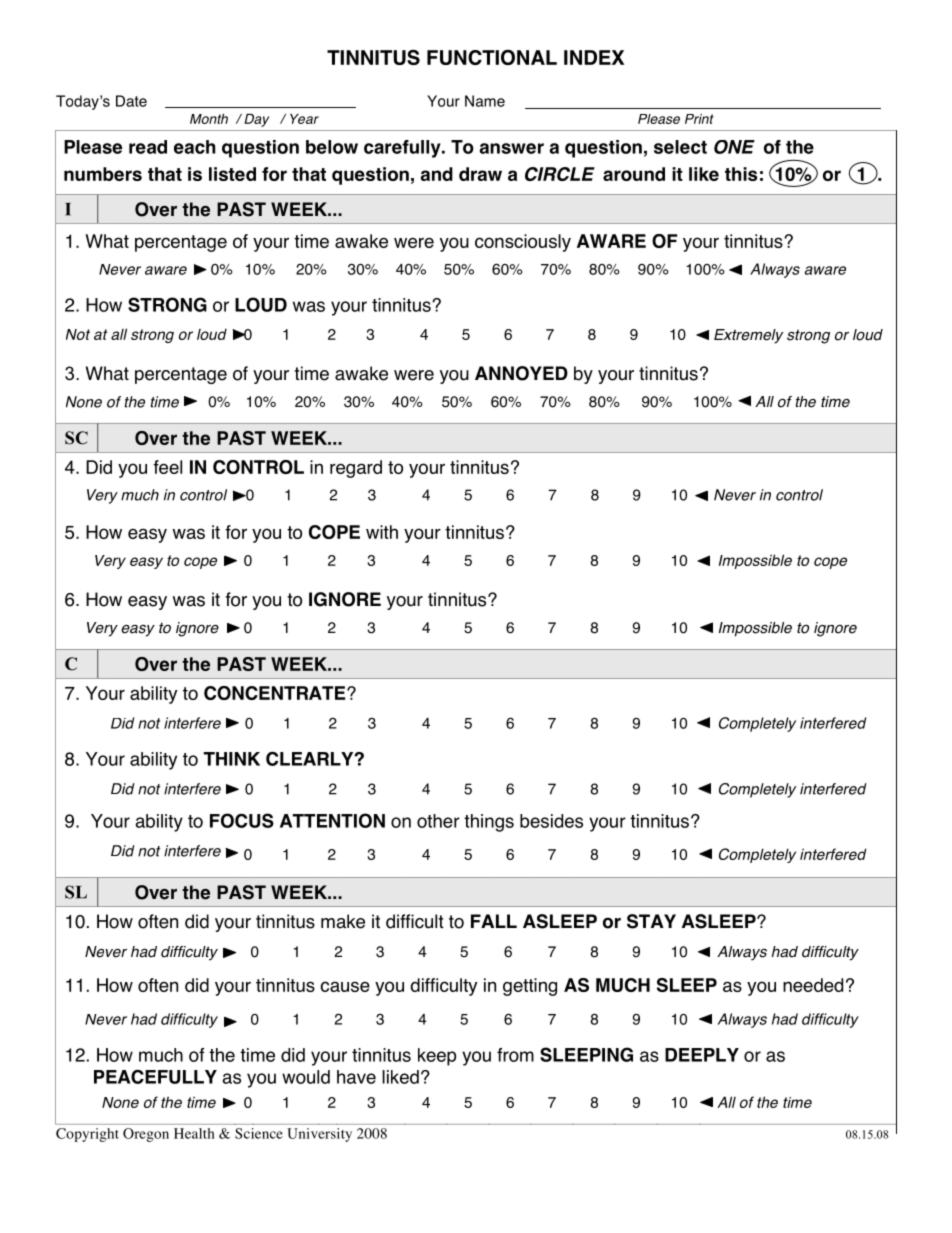  What do you see at coordinates (521, 373) in the page?
I see `ANNOYED` at bounding box center [521, 373].
